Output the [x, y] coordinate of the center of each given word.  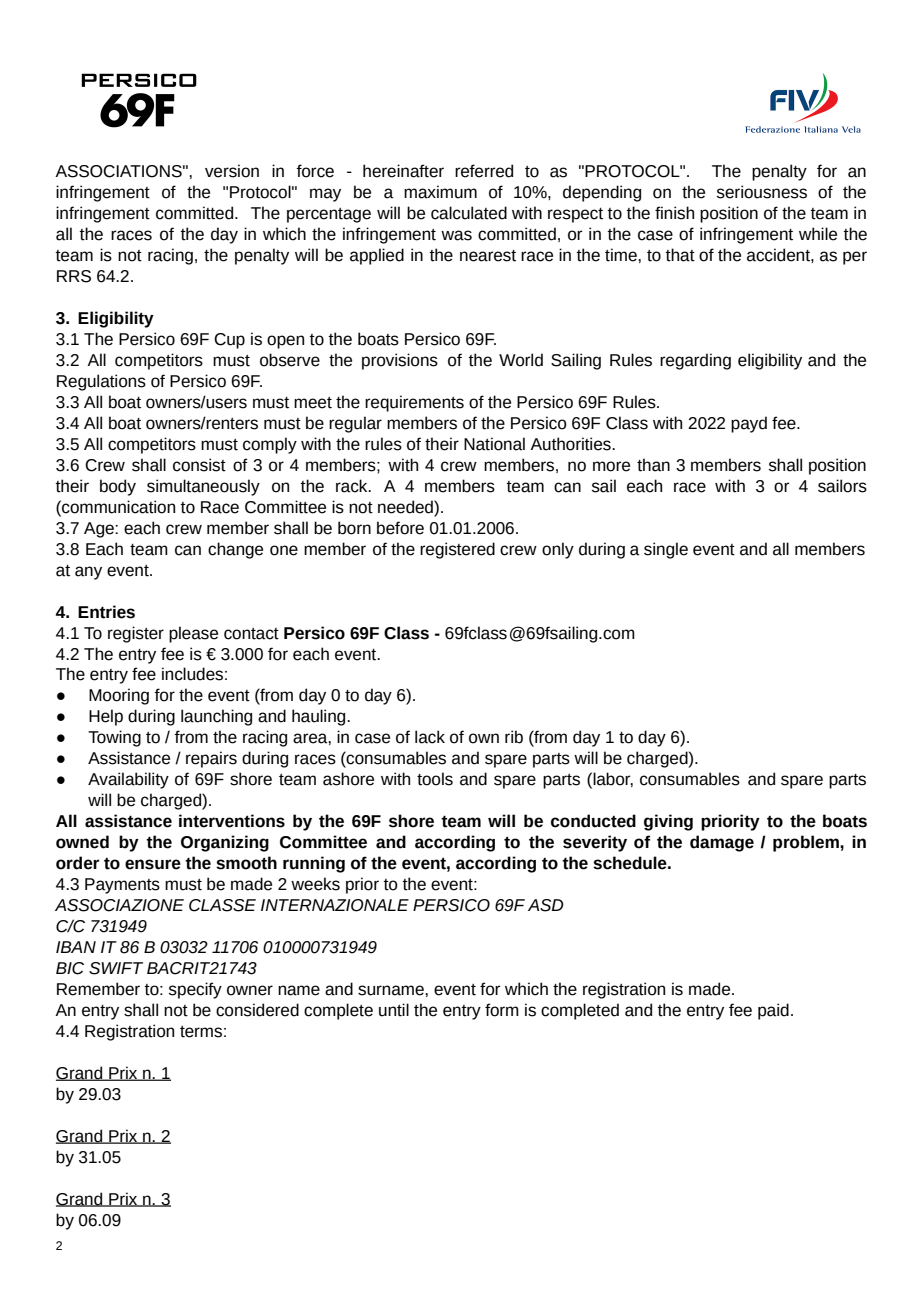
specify [195, 990]
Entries [106, 612]
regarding [695, 361]
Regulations [101, 382]
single [666, 550]
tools [435, 779]
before [400, 528]
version [232, 171]
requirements [414, 403]
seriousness [762, 192]
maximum [440, 192]
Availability [128, 780]
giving [668, 822]
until [394, 1010]
